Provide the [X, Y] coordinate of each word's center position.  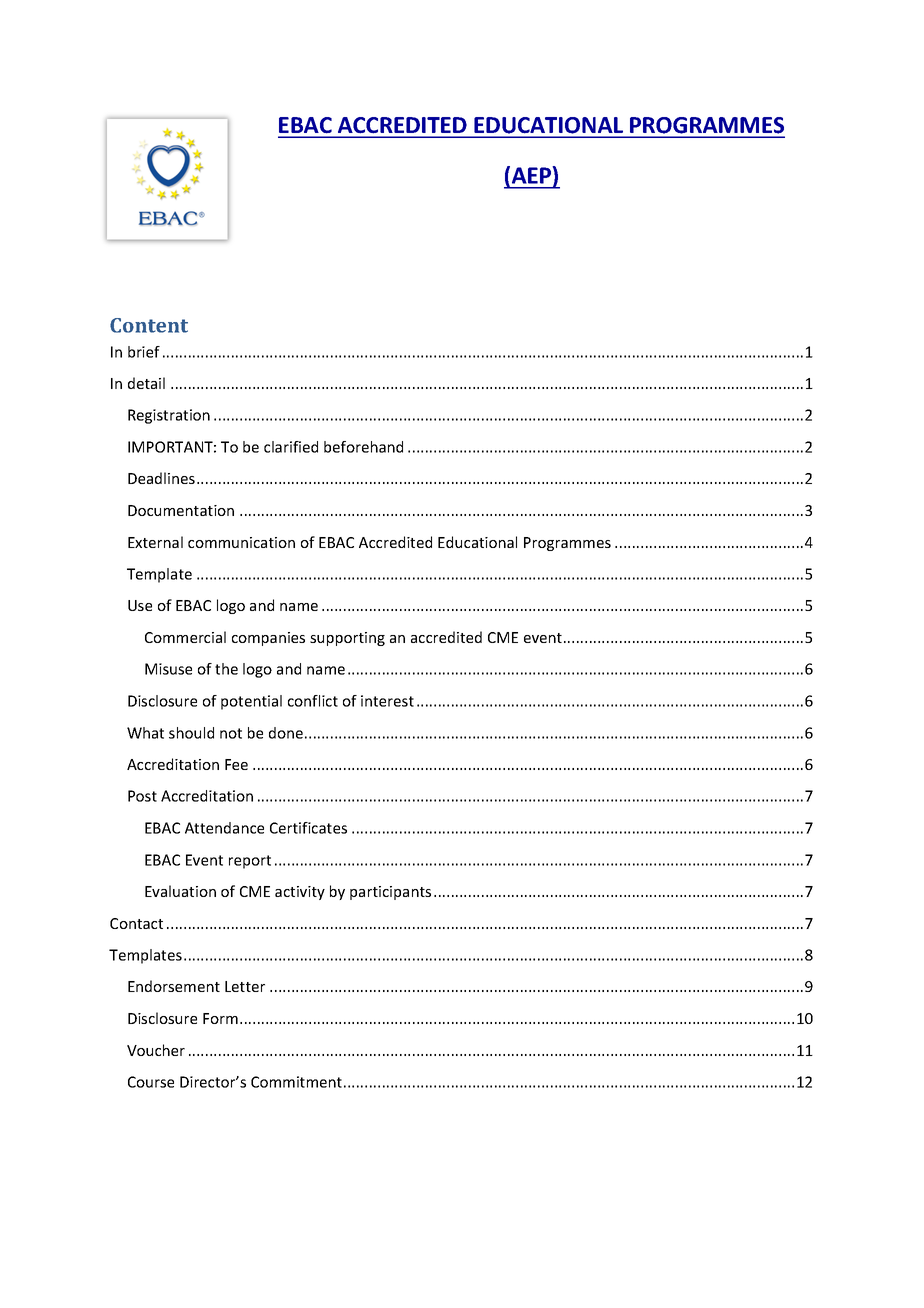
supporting [347, 639]
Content [149, 325]
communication [241, 542]
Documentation [181, 510]
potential [251, 702]
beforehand [363, 447]
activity [300, 893]
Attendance [224, 828]
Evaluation [180, 891]
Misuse [168, 669]
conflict [313, 701]
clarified [291, 447]
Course [151, 1082]
